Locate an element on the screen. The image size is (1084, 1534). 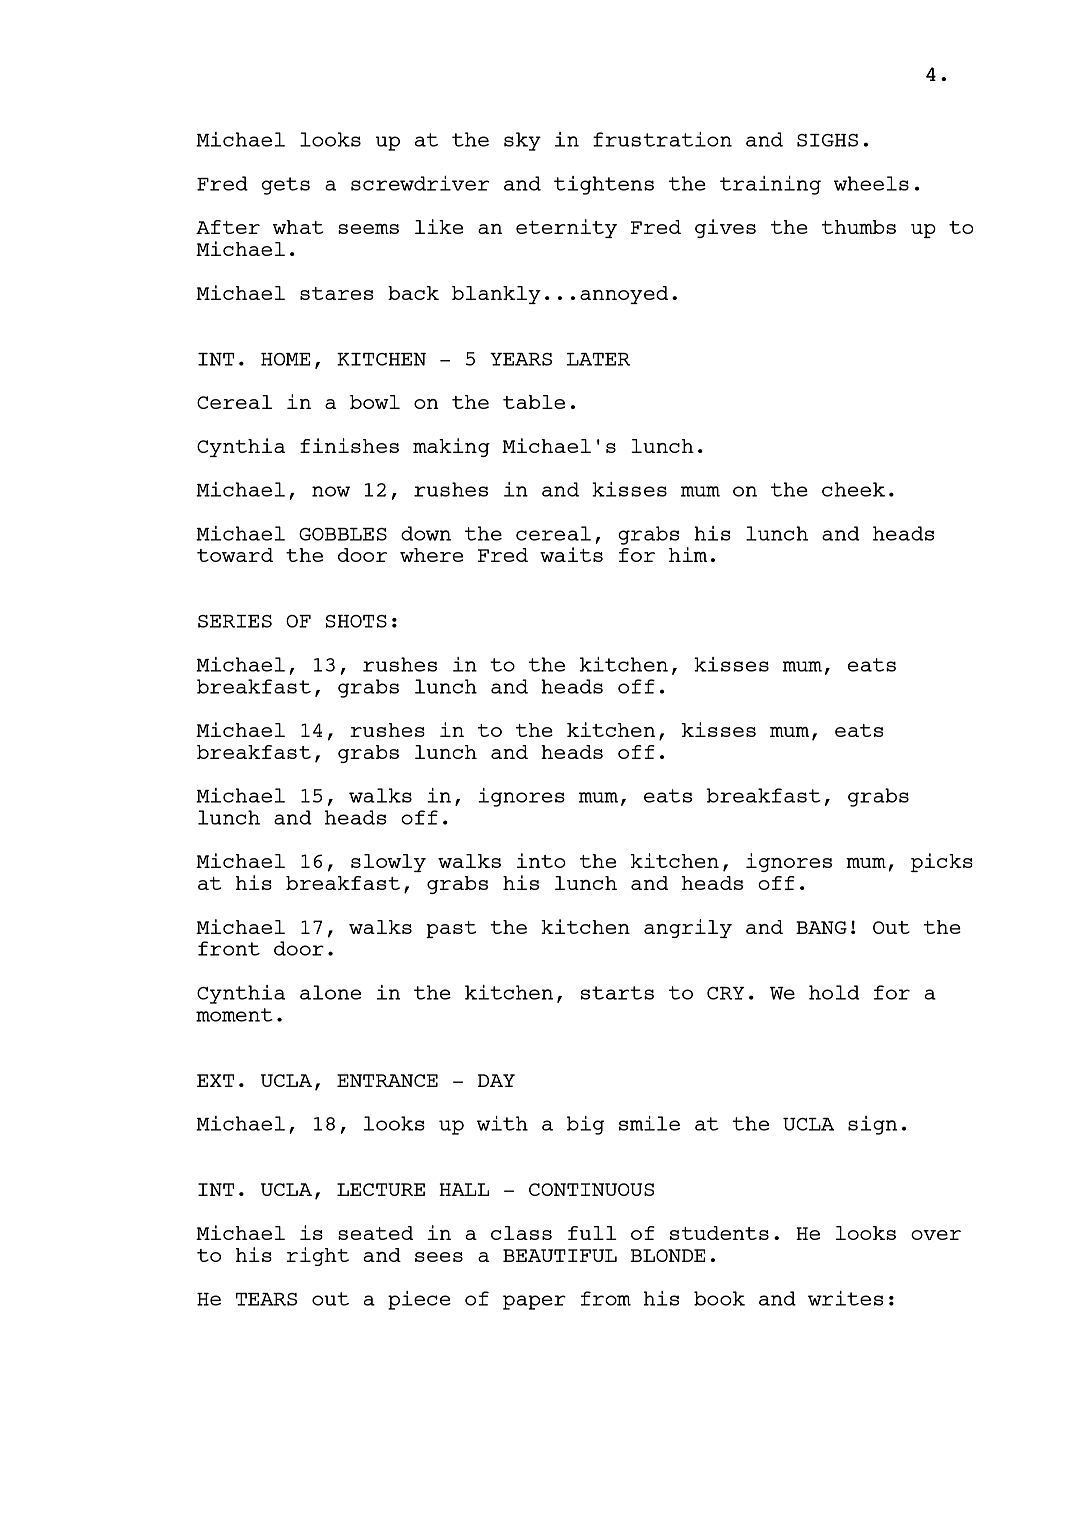
GOBBLES is located at coordinates (343, 534).
